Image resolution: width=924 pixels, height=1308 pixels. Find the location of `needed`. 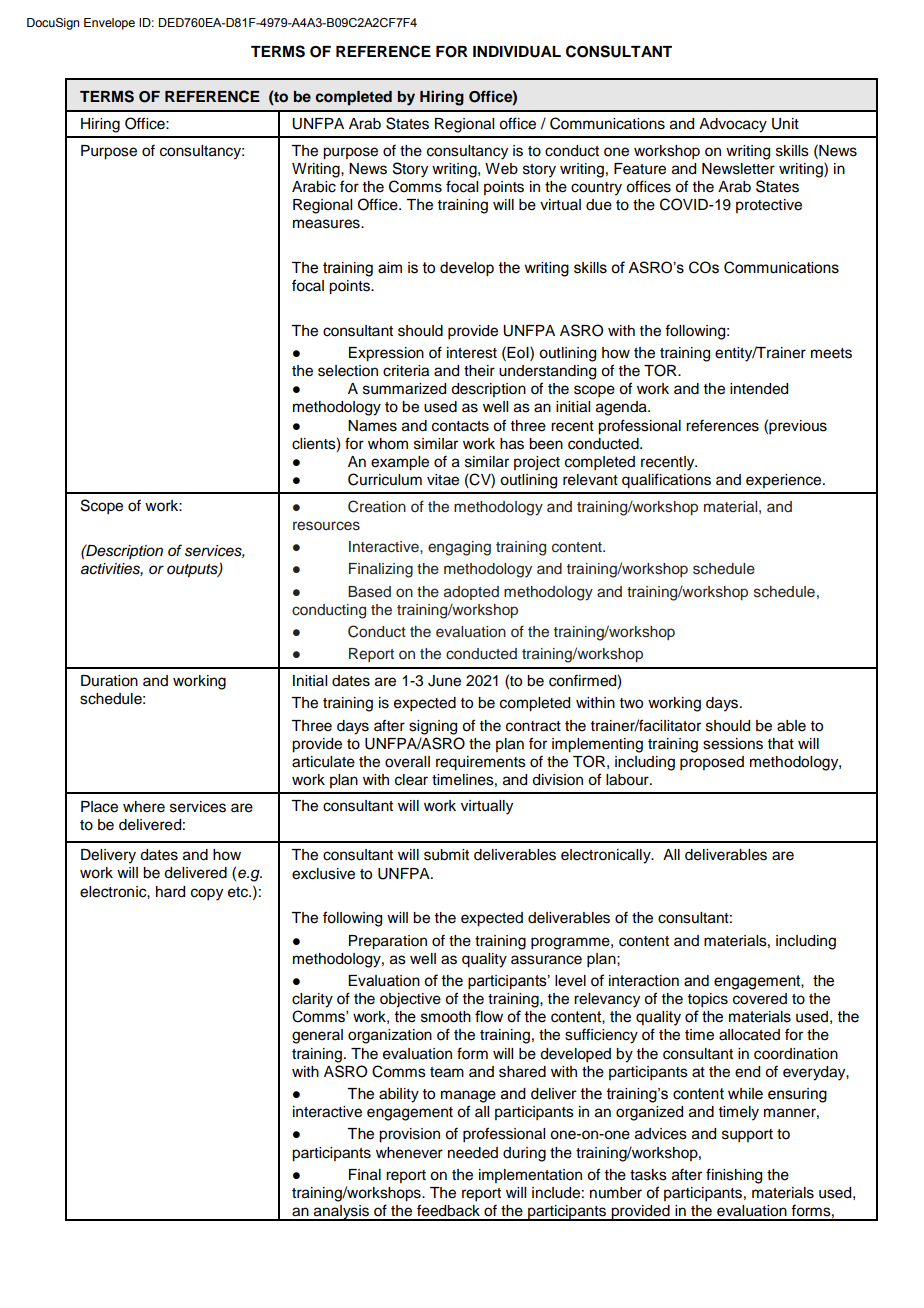

needed is located at coordinates (473, 1153).
